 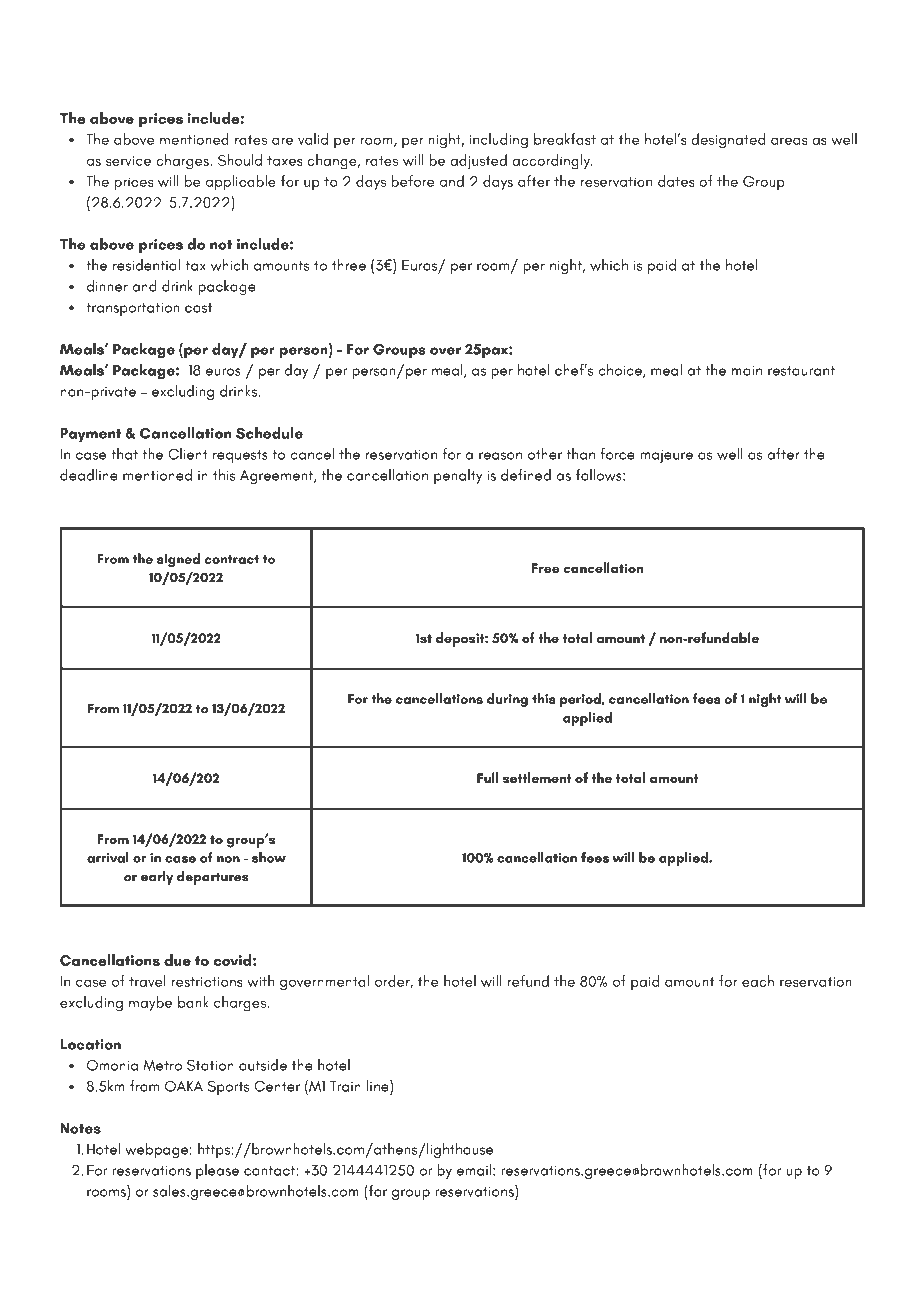 What do you see at coordinates (178, 560) in the screenshot?
I see `signed` at bounding box center [178, 560].
